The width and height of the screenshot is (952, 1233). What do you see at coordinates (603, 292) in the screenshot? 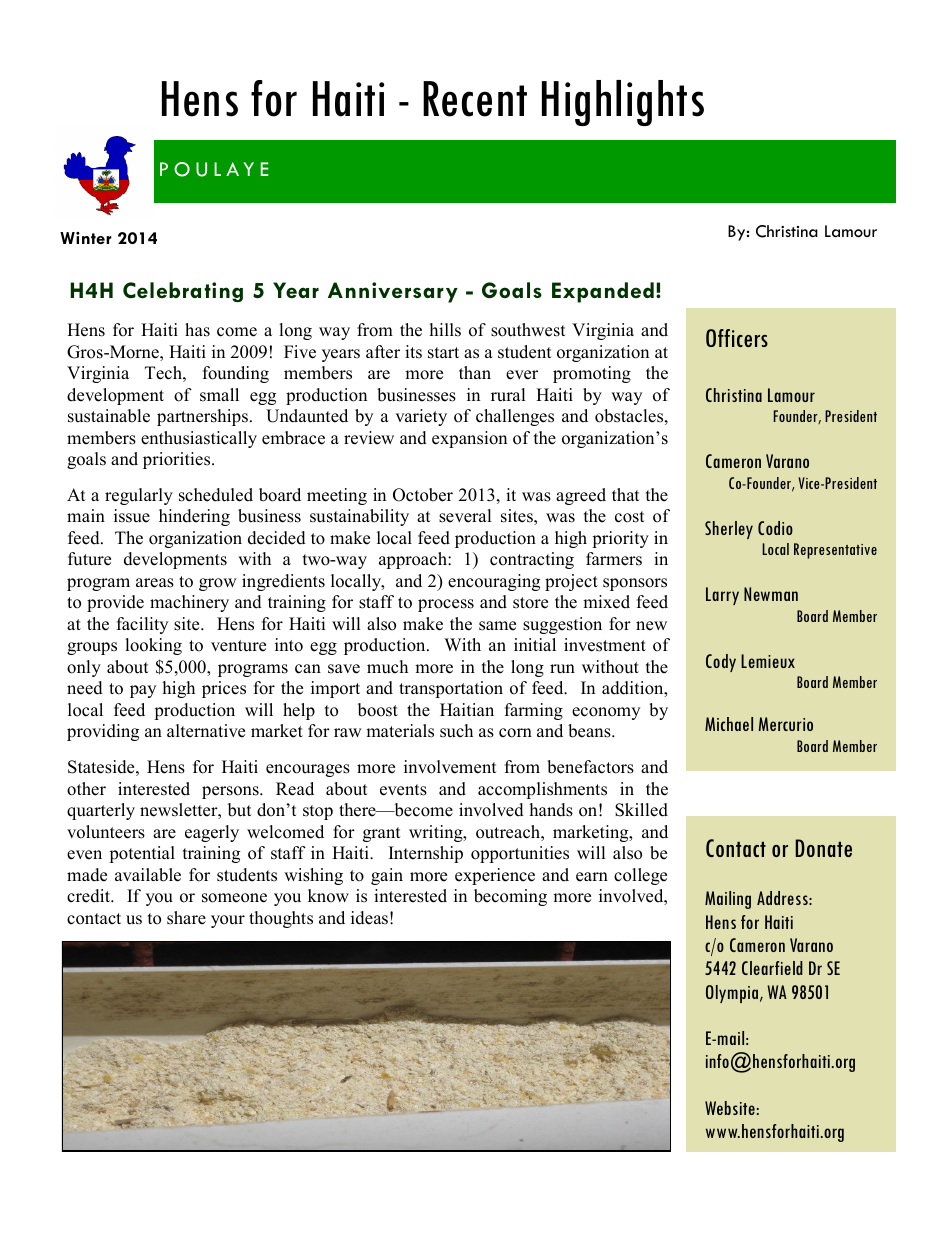
I see `Expanded` at bounding box center [603, 292].
